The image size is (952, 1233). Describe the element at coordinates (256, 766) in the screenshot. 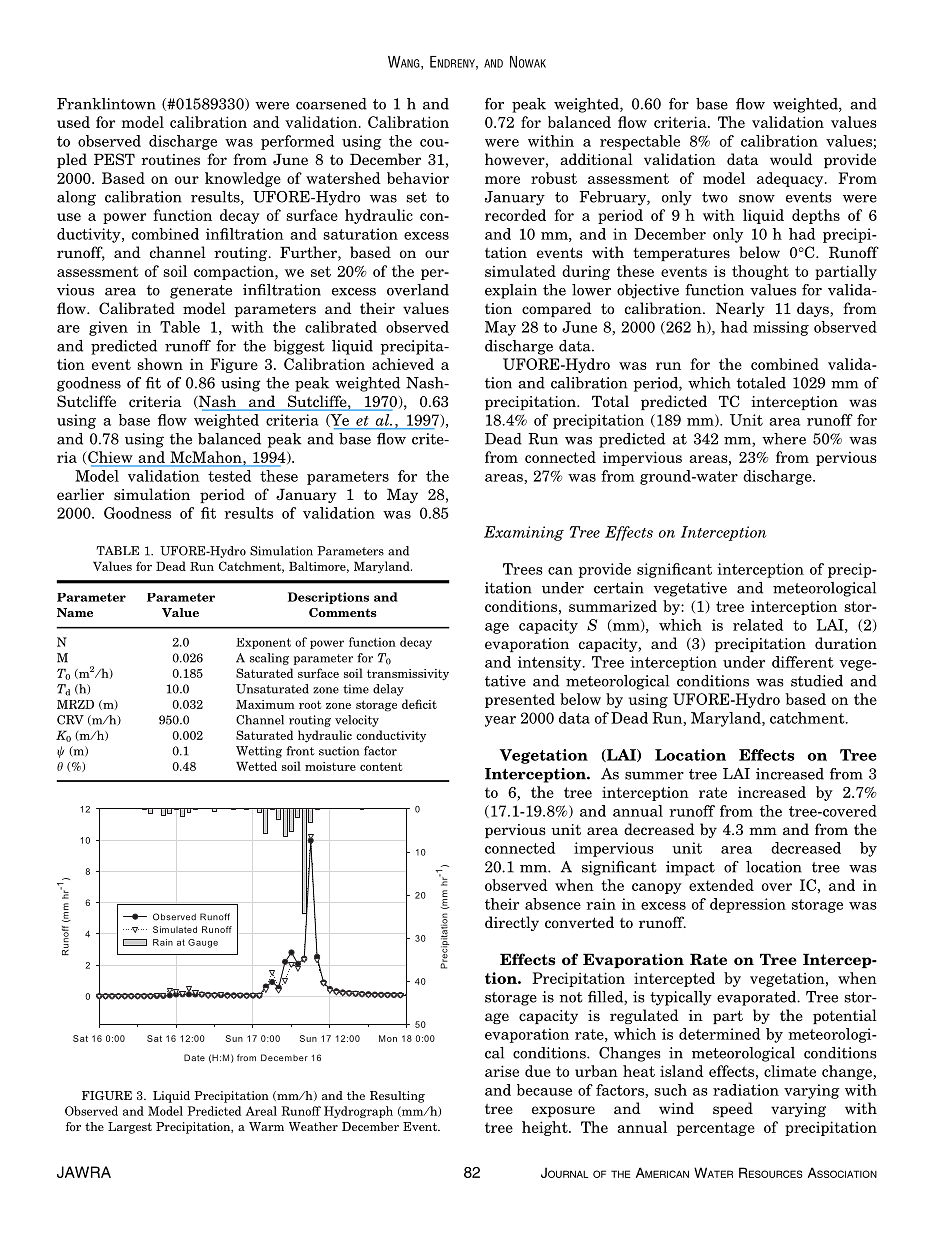

I see `Wetted` at that location.
